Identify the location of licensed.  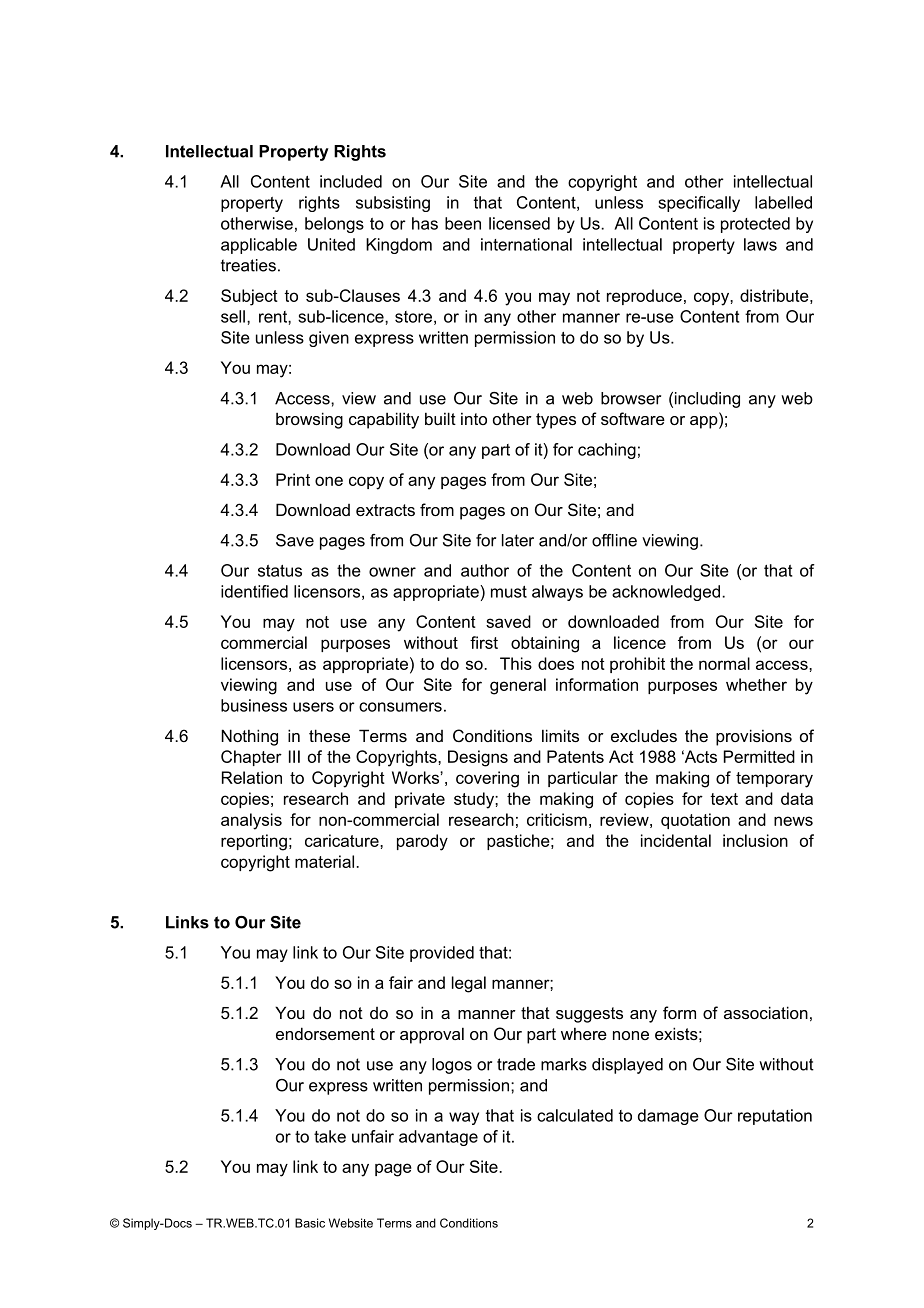
(519, 223).
